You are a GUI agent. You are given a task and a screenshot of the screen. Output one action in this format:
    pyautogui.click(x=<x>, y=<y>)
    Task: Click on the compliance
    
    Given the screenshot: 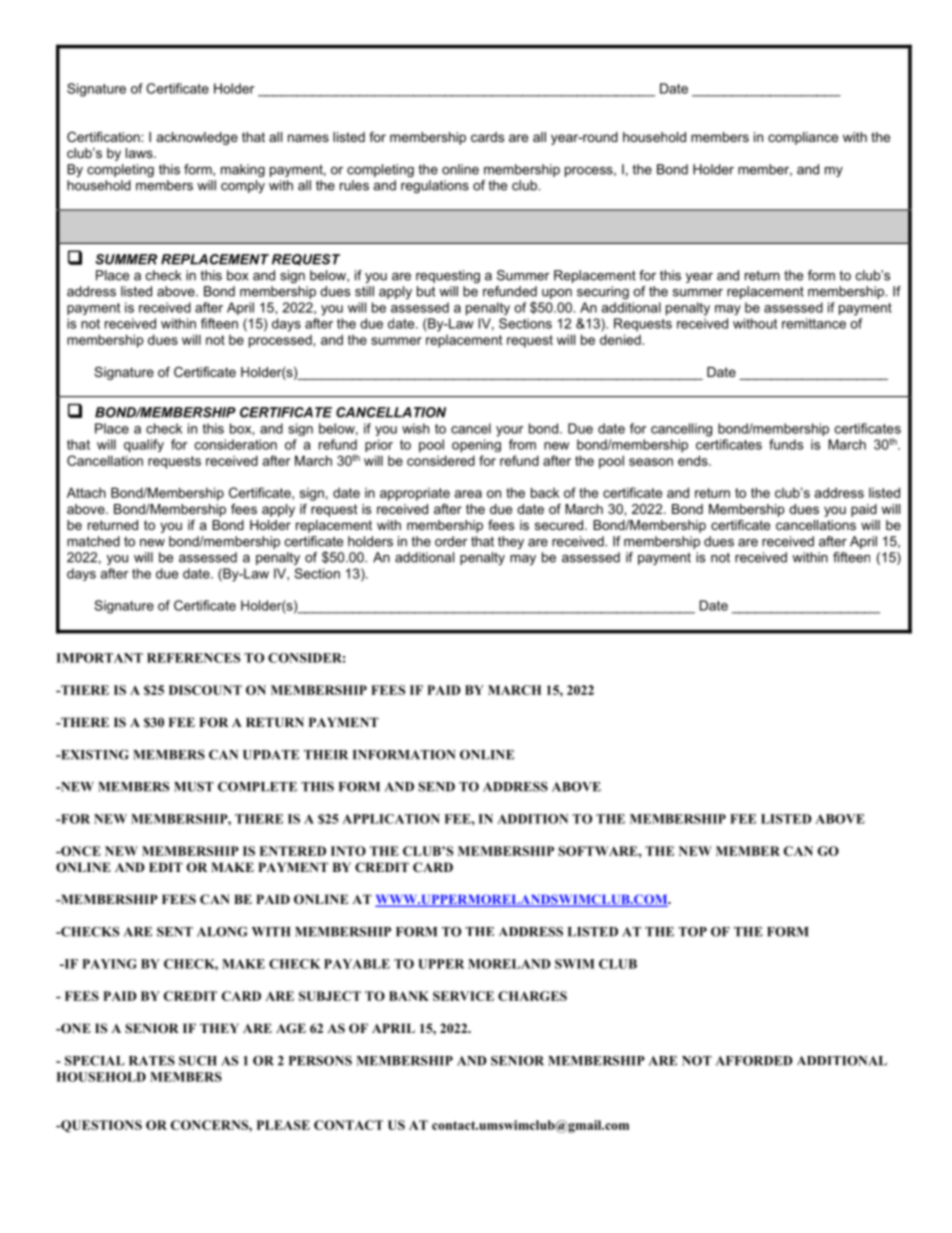 What is the action you would take?
    pyautogui.click(x=803, y=138)
